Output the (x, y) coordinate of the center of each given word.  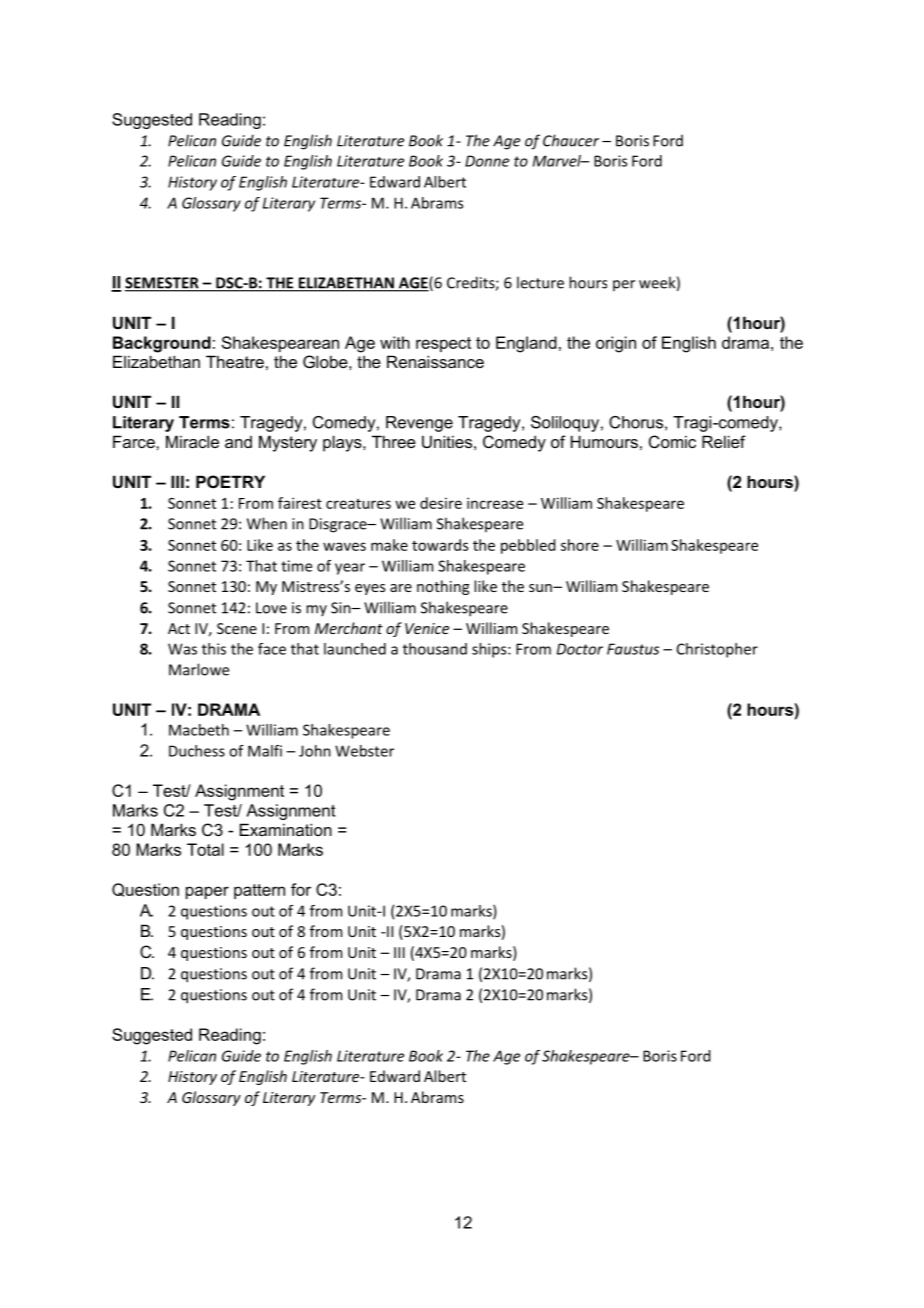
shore (580, 545)
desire (441, 503)
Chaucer (571, 140)
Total (205, 849)
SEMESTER (163, 284)
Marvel (558, 161)
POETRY (230, 481)
